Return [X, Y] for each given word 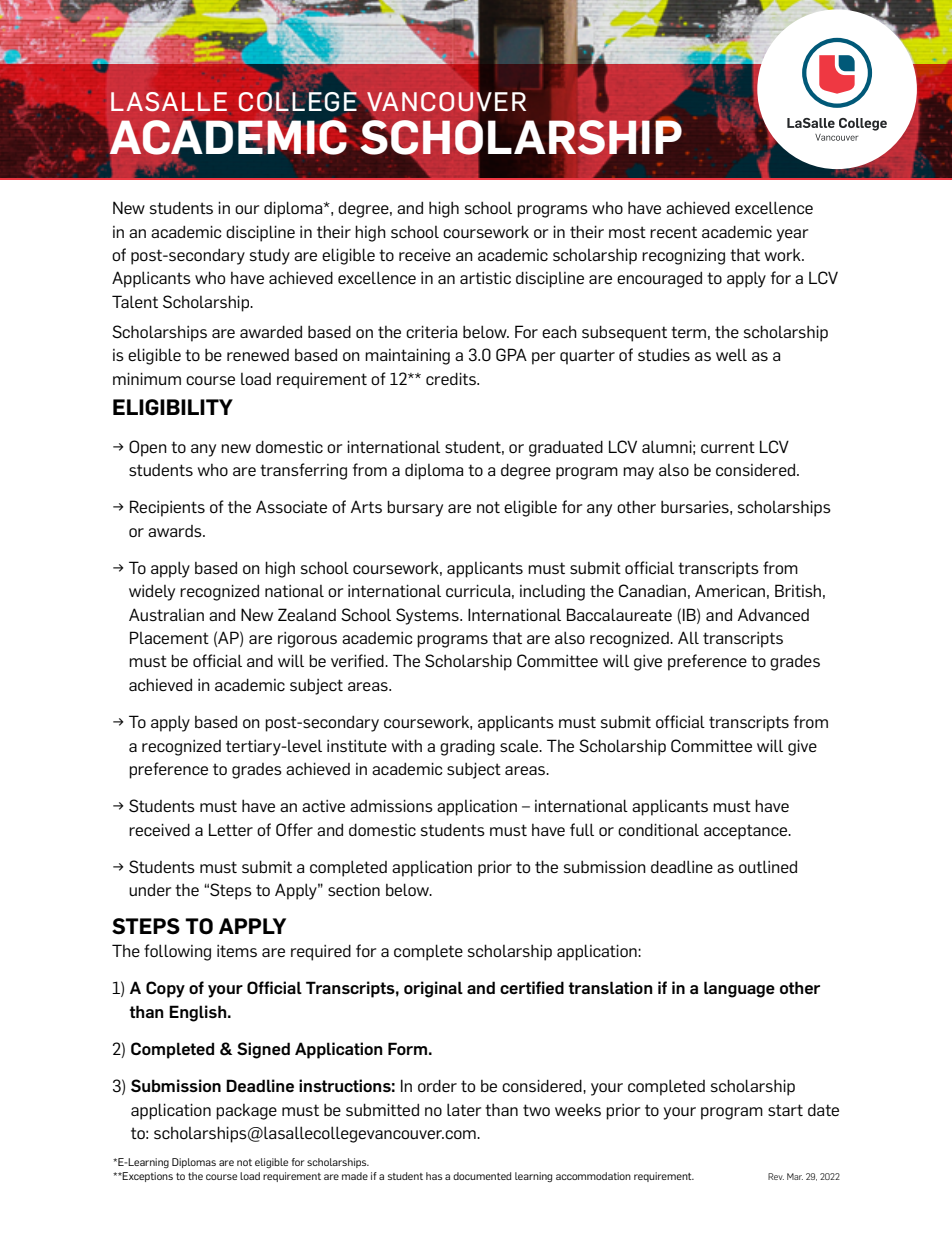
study [270, 256]
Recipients [167, 508]
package [246, 1112]
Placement [169, 637]
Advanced [773, 614]
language [739, 989]
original [433, 989]
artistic [485, 278]
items [237, 951]
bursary [415, 508]
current [728, 447]
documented [482, 1176]
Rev [776, 1176]
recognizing [683, 257]
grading [467, 747]
